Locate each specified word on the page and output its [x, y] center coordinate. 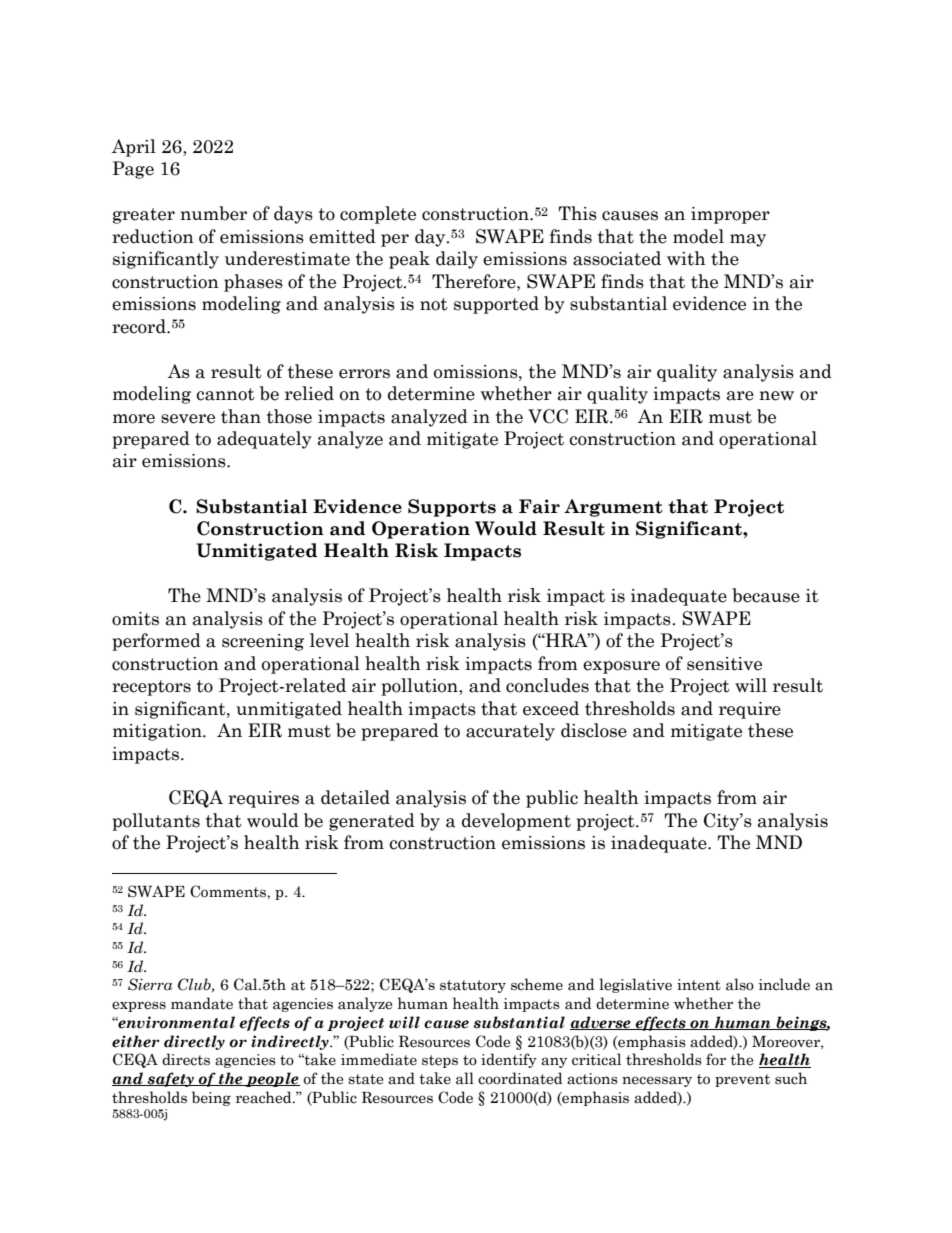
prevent [742, 1080]
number [213, 213]
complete [378, 215]
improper [730, 215]
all [465, 1078]
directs [186, 1059]
